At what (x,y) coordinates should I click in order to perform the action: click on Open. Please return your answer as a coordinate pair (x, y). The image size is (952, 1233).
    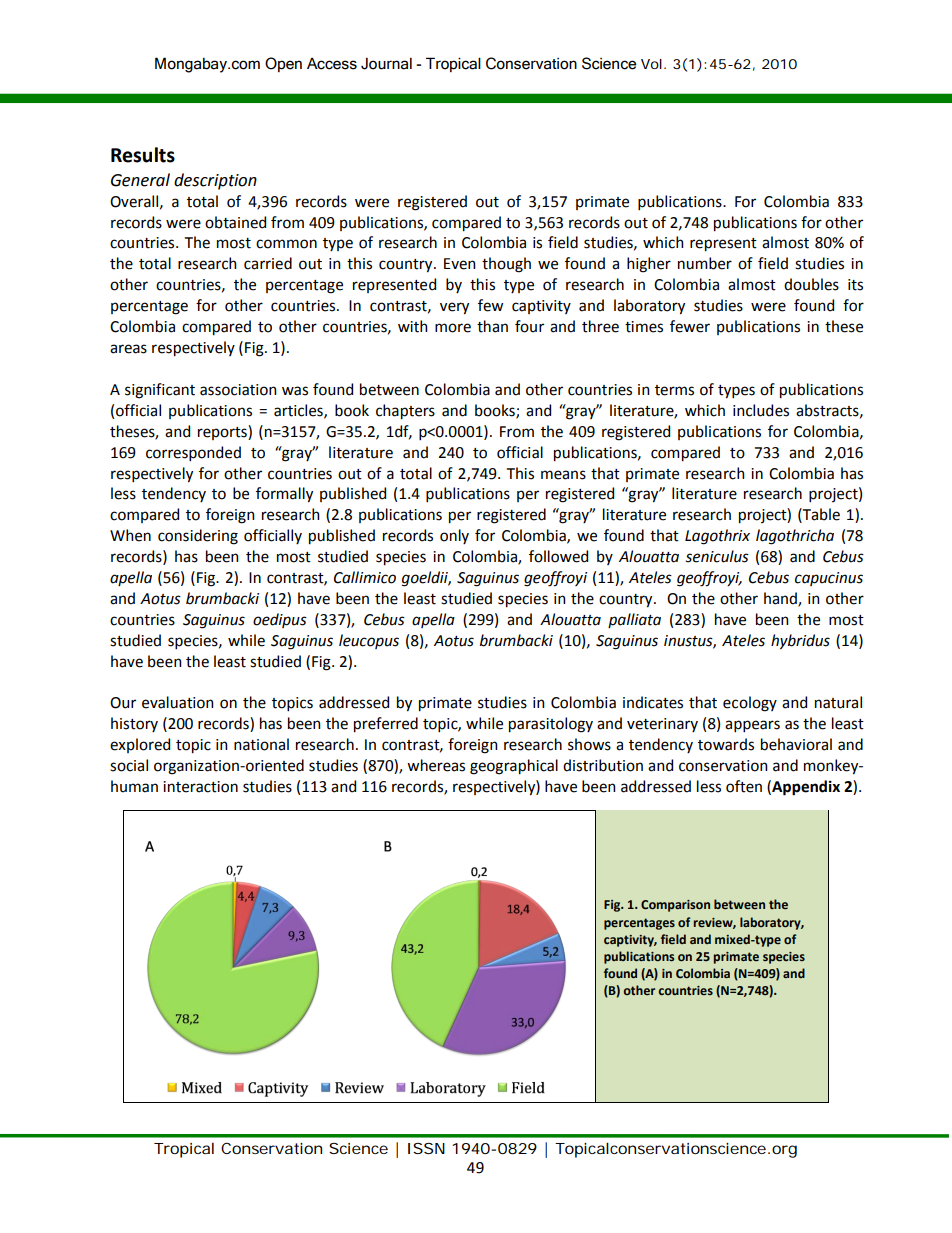
    Looking at the image, I should click on (283, 64).
